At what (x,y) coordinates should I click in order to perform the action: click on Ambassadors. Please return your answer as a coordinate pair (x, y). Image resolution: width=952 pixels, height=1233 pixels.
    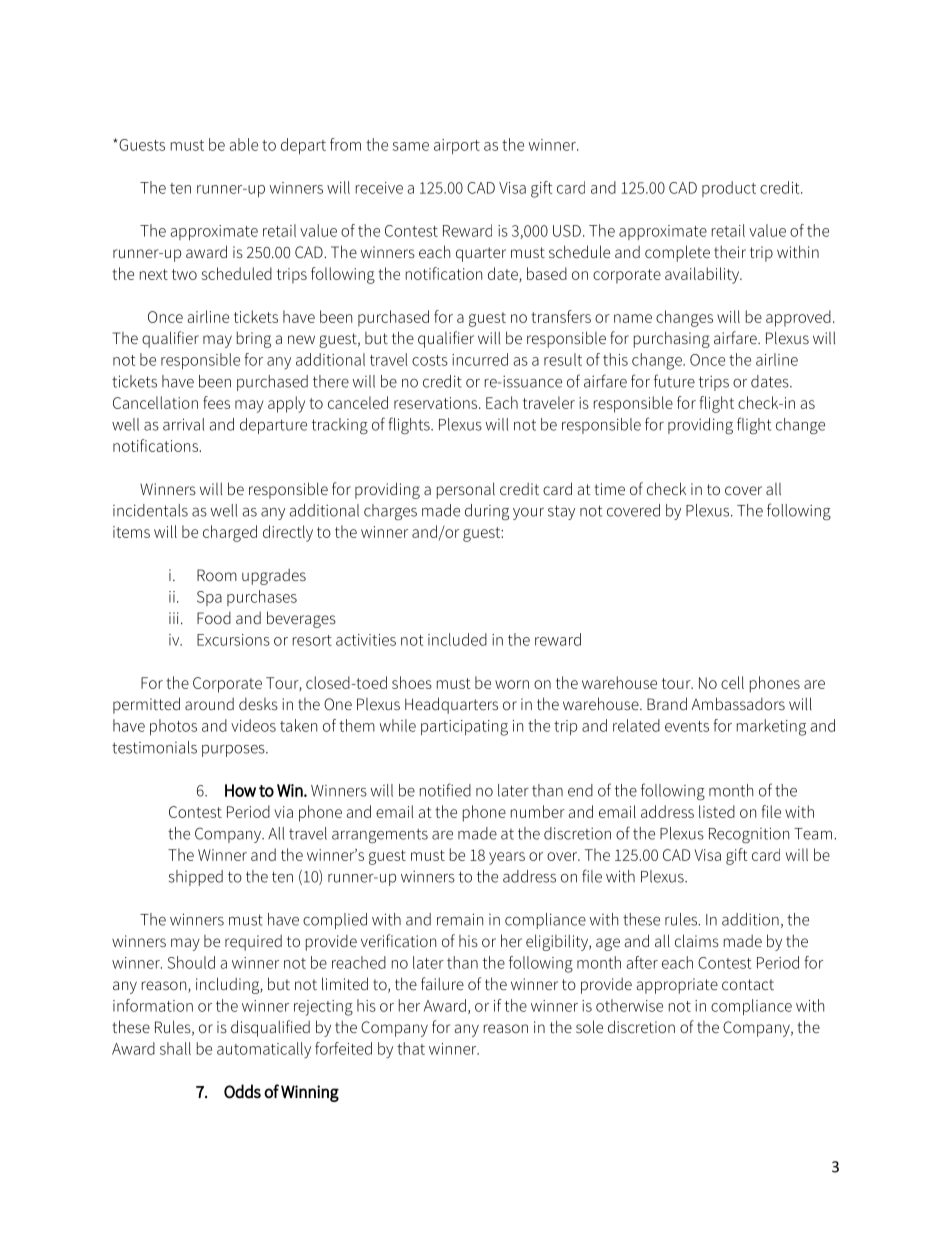
    Looking at the image, I should click on (738, 703).
